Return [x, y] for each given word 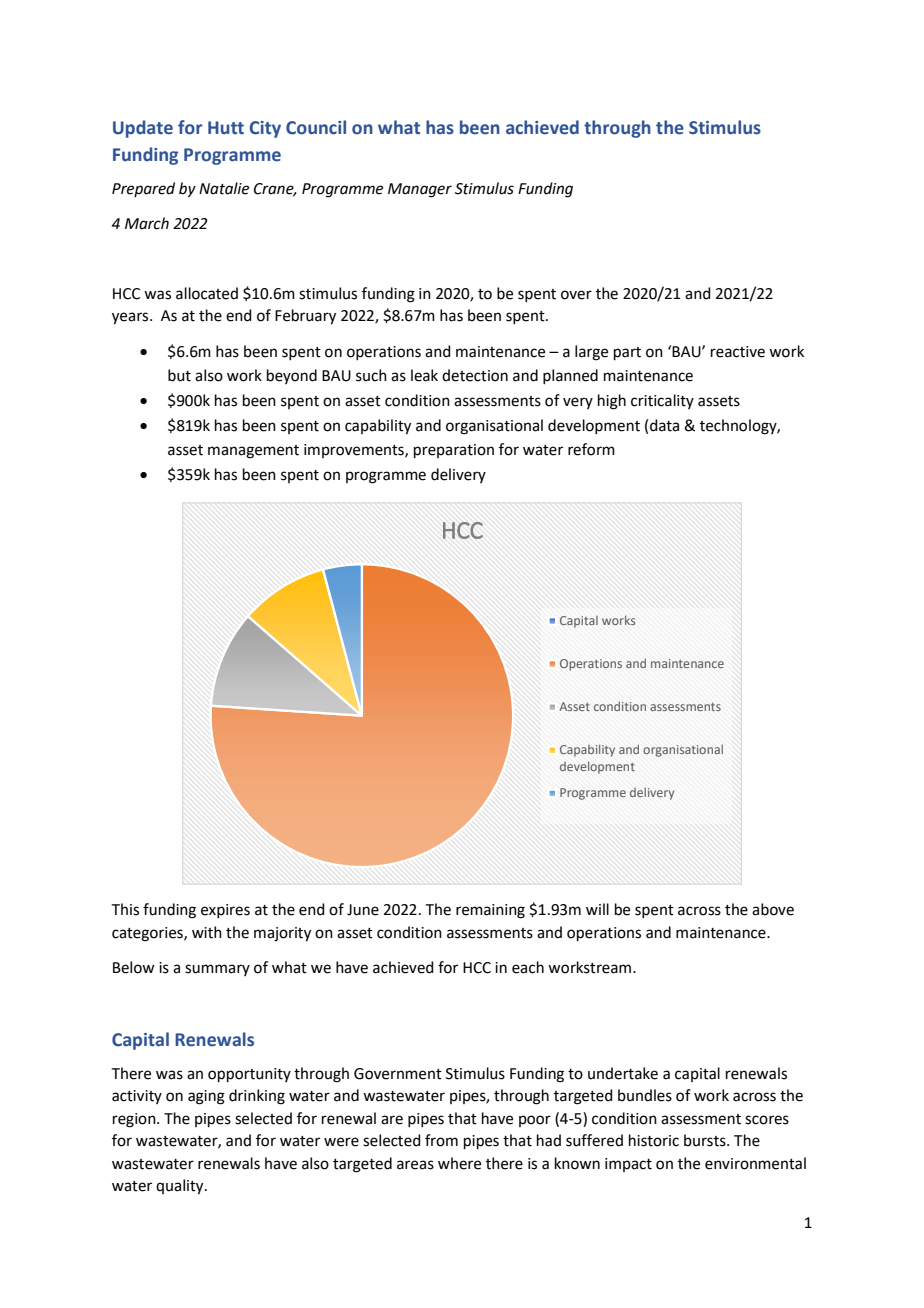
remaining [490, 911]
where [459, 1163]
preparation [454, 451]
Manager [420, 190]
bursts [706, 1140]
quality [181, 1187]
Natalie [224, 188]
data [664, 425]
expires [225, 911]
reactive [738, 352]
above [773, 909]
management [253, 452]
